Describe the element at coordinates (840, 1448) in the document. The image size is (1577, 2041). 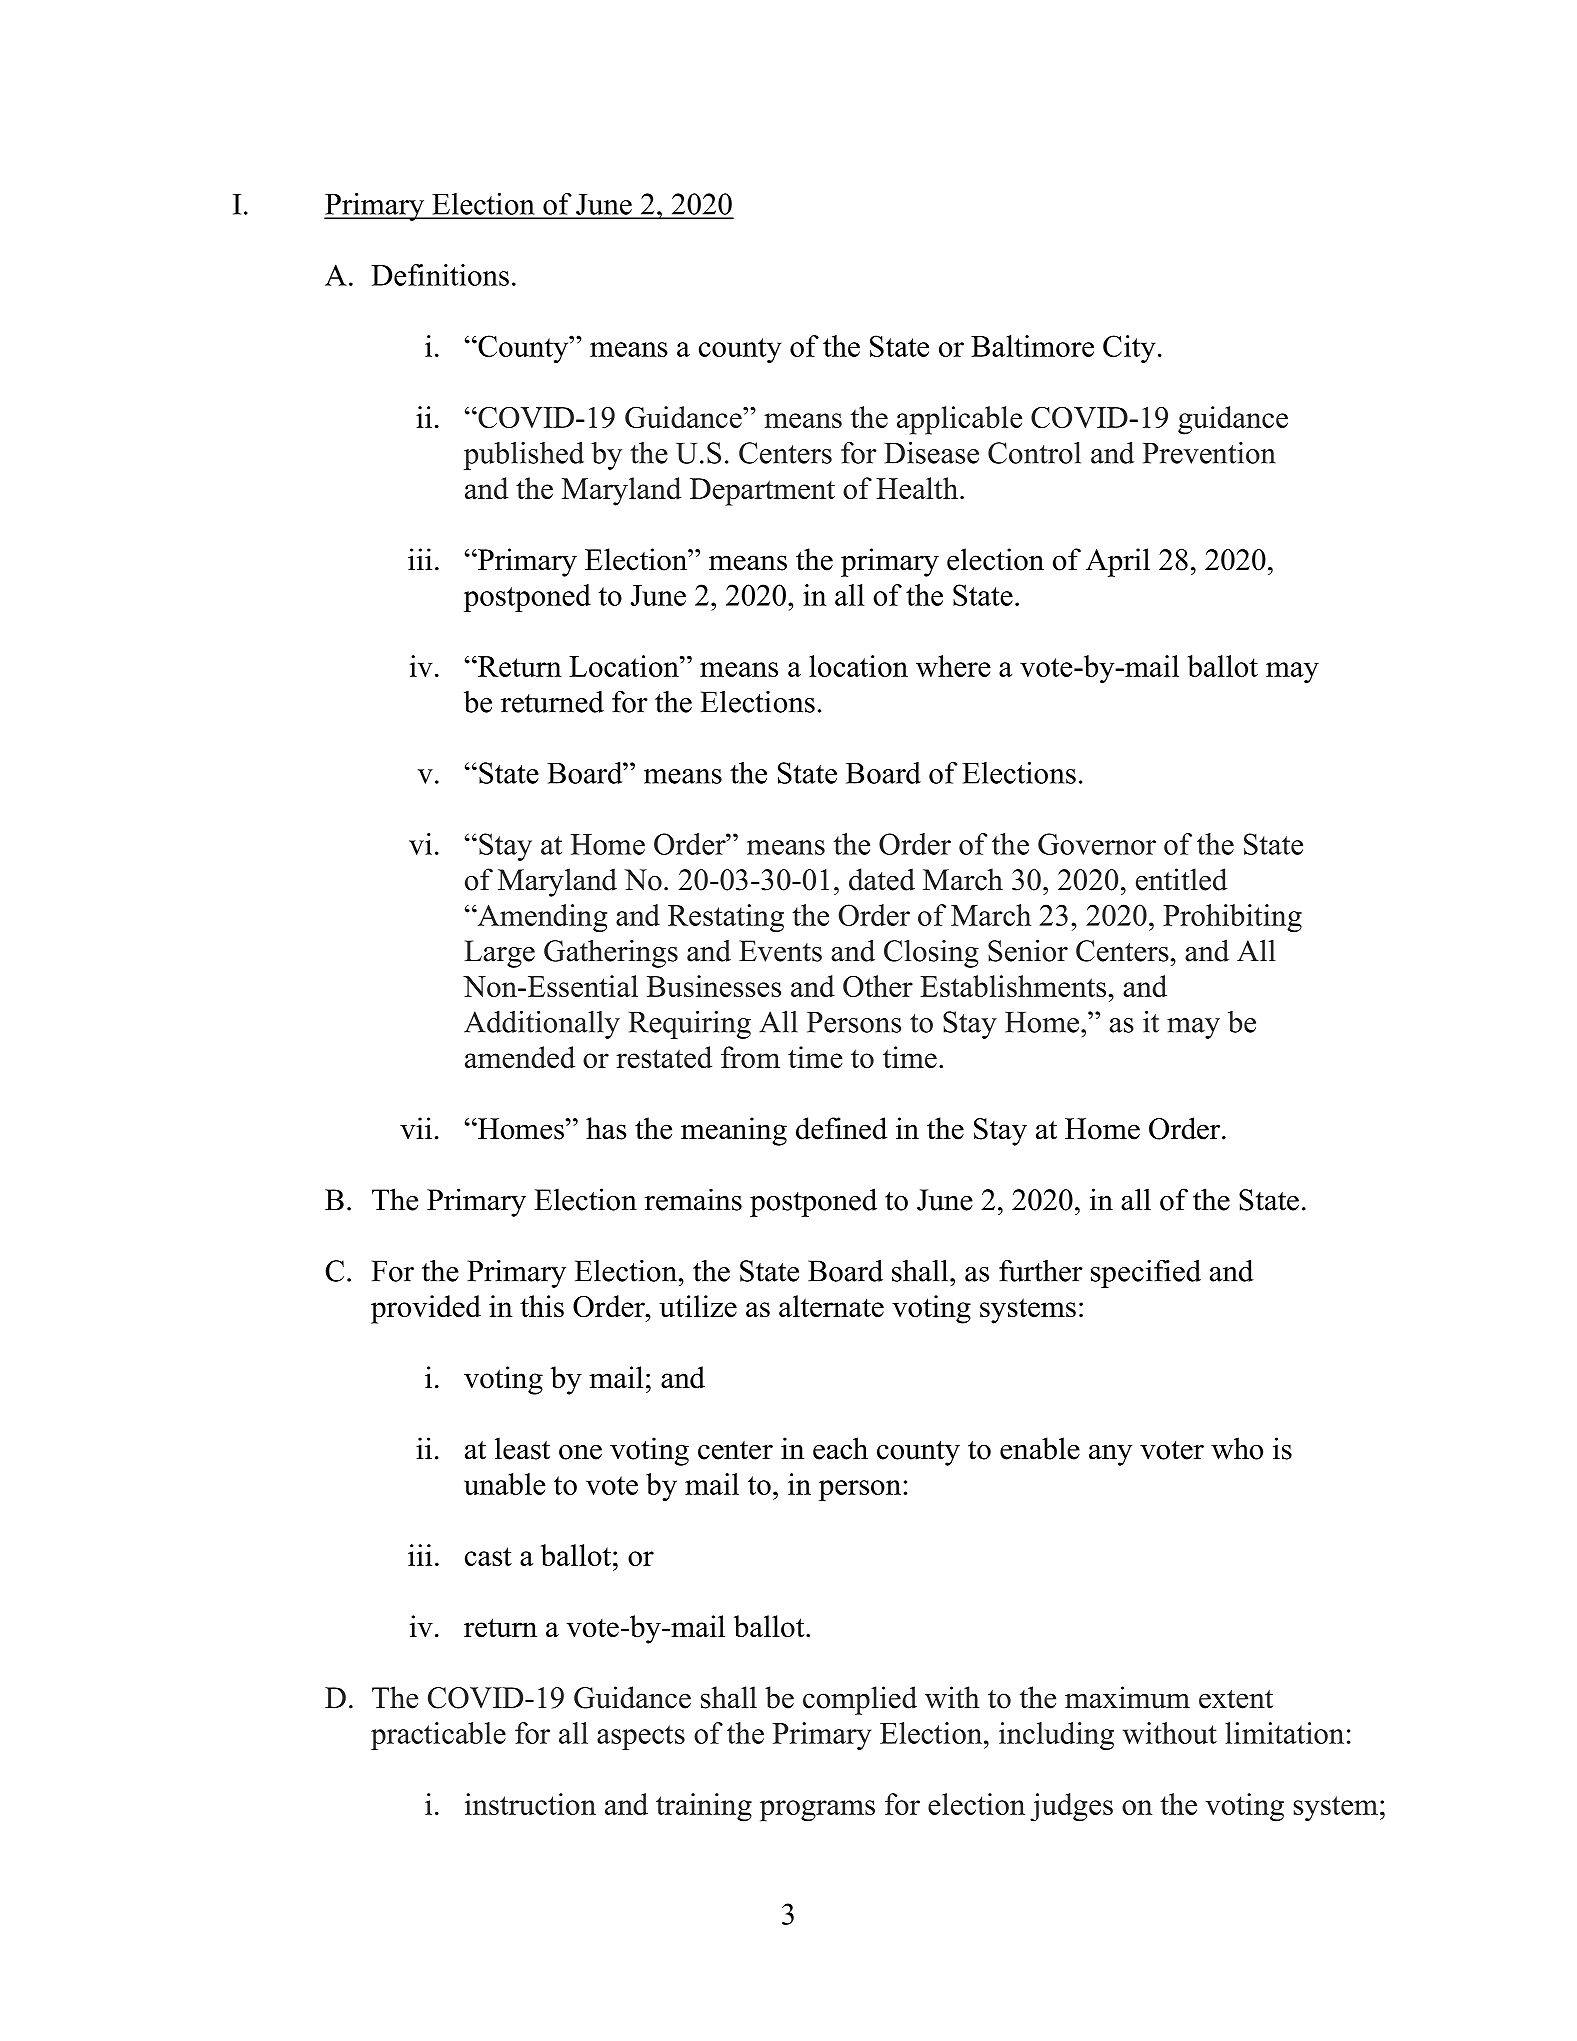
I see `each` at that location.
